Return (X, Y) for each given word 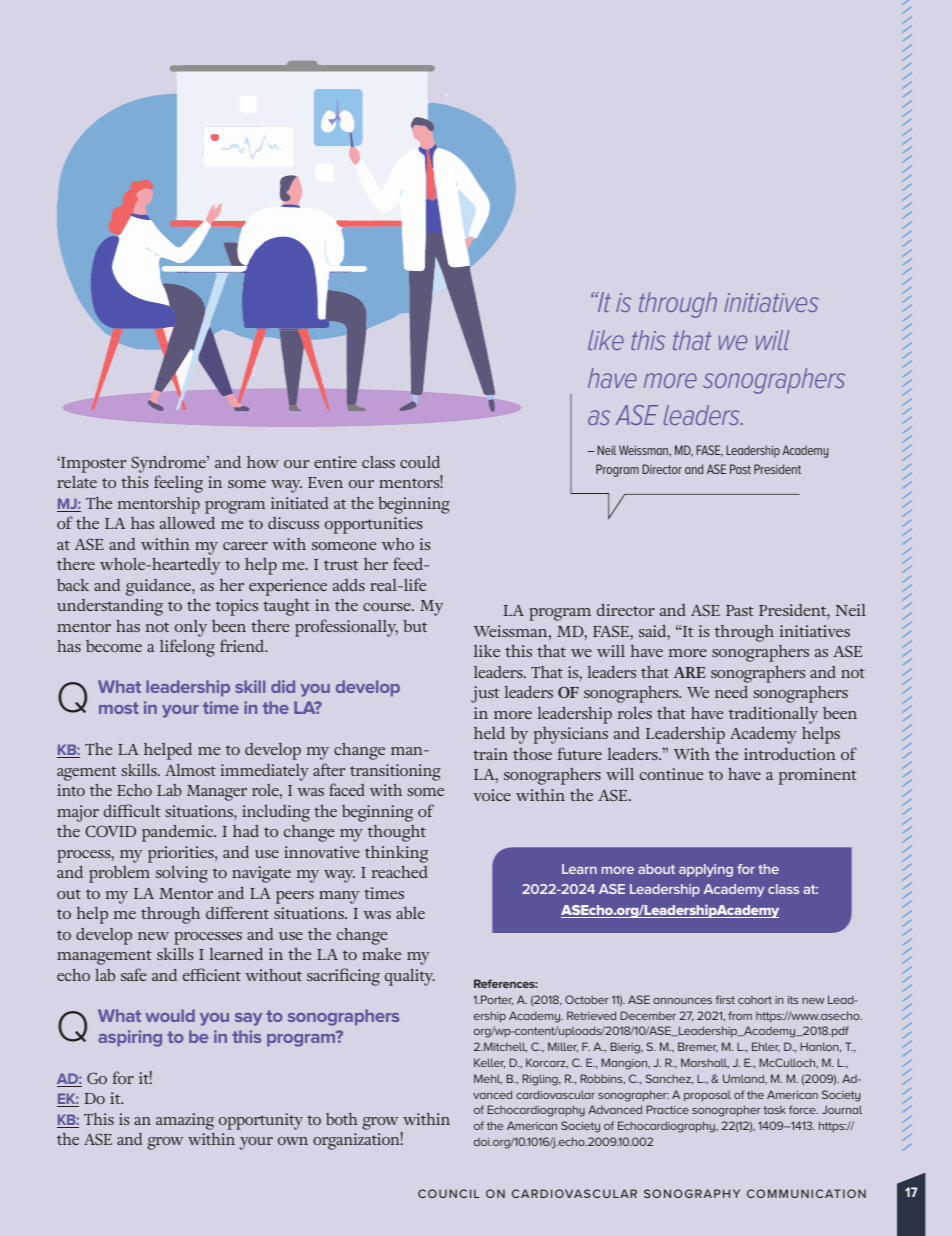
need (731, 692)
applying (706, 870)
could (420, 462)
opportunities (374, 525)
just (485, 694)
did (283, 686)
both (342, 1119)
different (237, 912)
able (410, 913)
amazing (185, 1121)
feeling (178, 484)
